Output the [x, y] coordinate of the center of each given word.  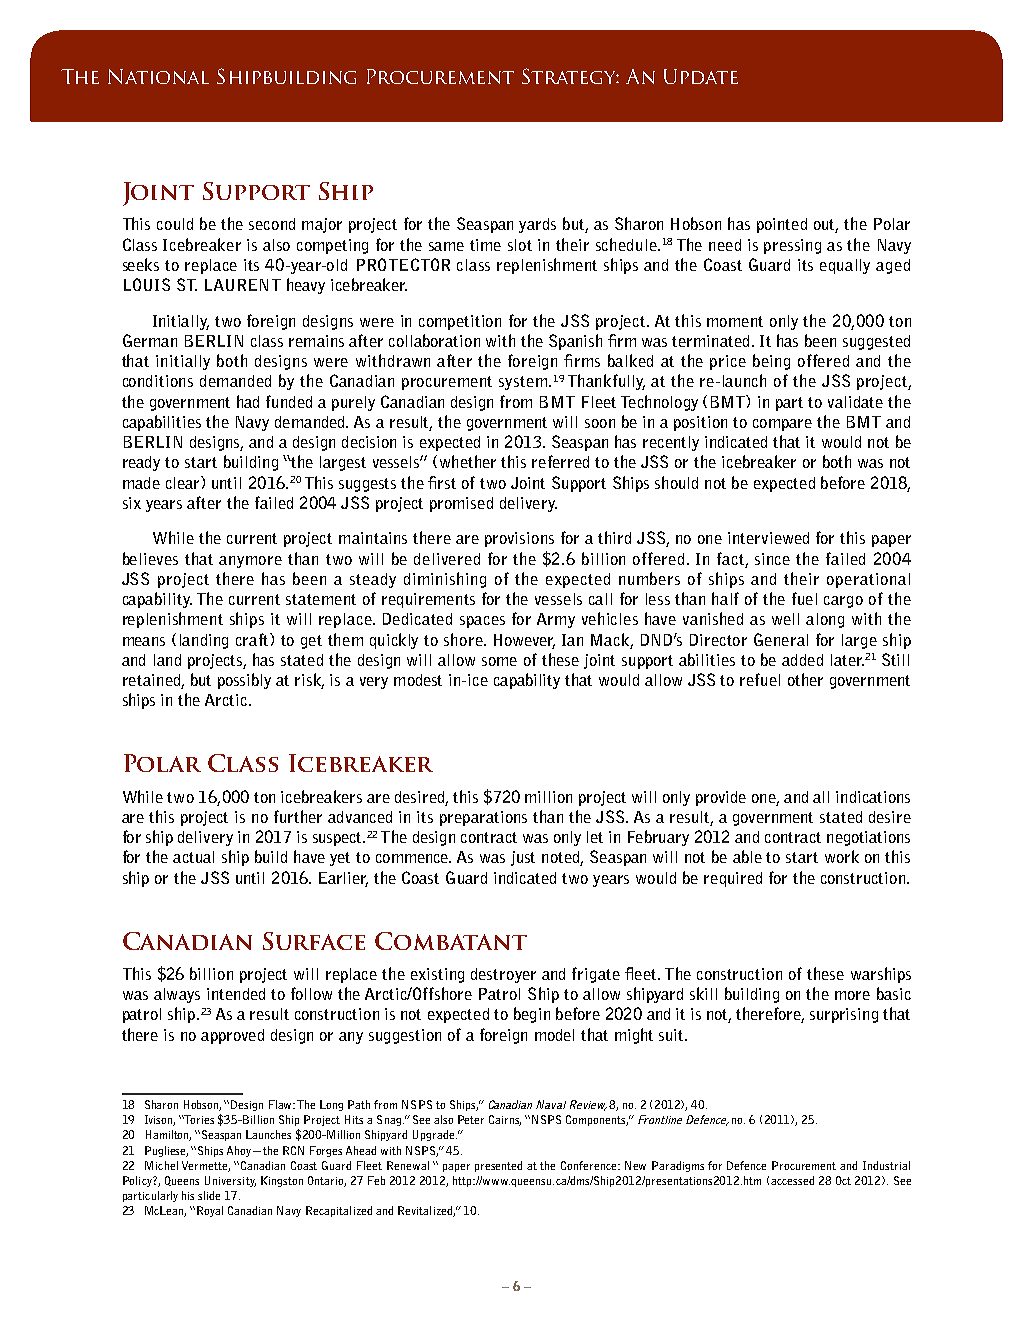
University [230, 1181]
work [842, 856]
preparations [483, 818]
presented [498, 1166]
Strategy [570, 76]
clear [184, 482]
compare [782, 425]
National [158, 76]
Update [701, 76]
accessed [792, 1180]
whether [468, 461]
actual [193, 857]
